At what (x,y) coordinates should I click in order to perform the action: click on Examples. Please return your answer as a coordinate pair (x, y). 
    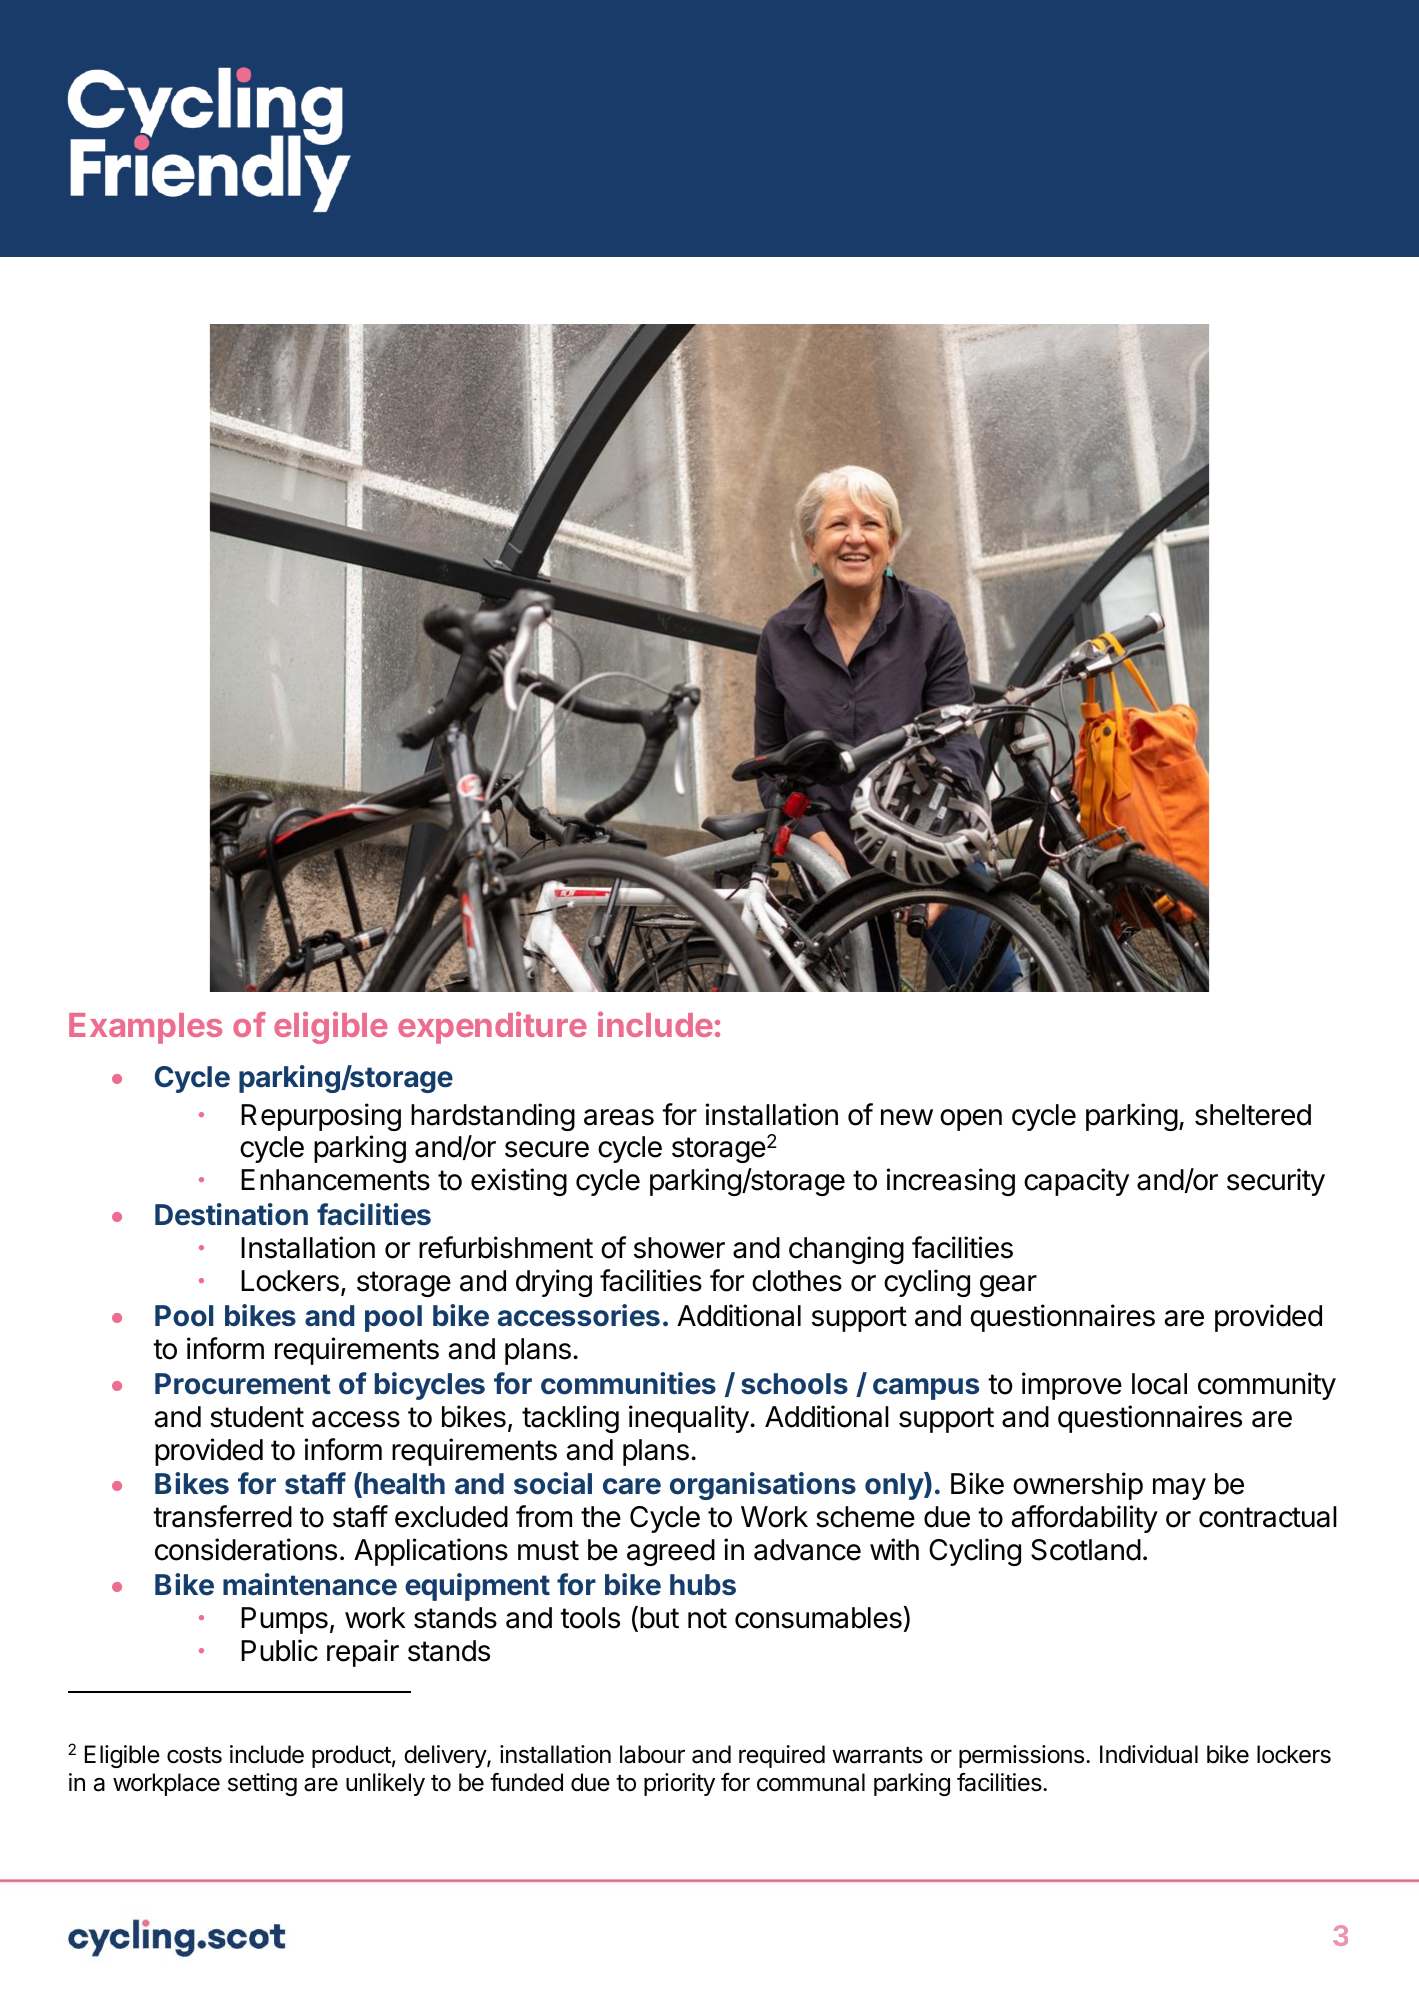
    Looking at the image, I should click on (145, 1028).
